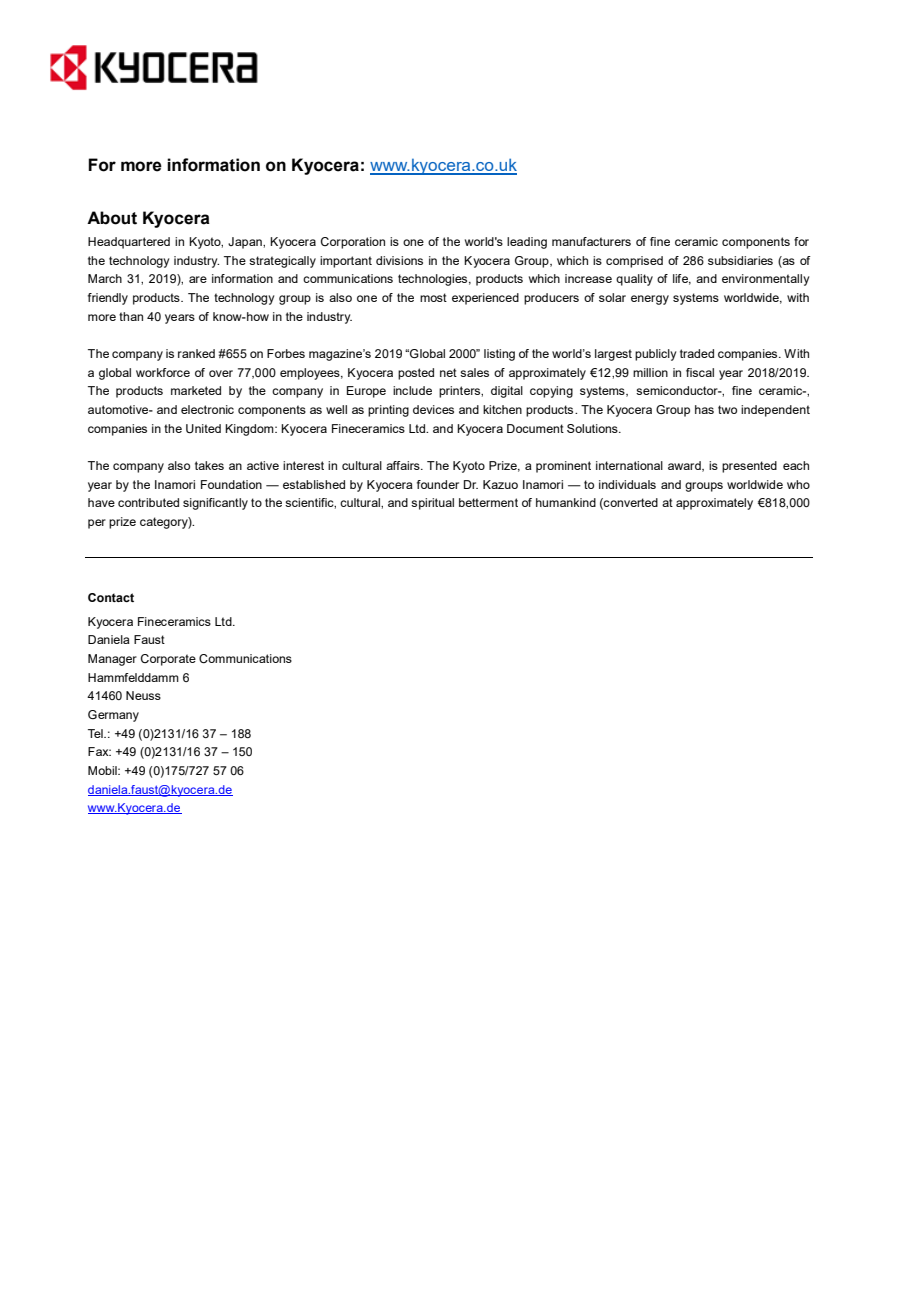  Describe the element at coordinates (168, 660) in the image. I see `Corporate` at that location.
